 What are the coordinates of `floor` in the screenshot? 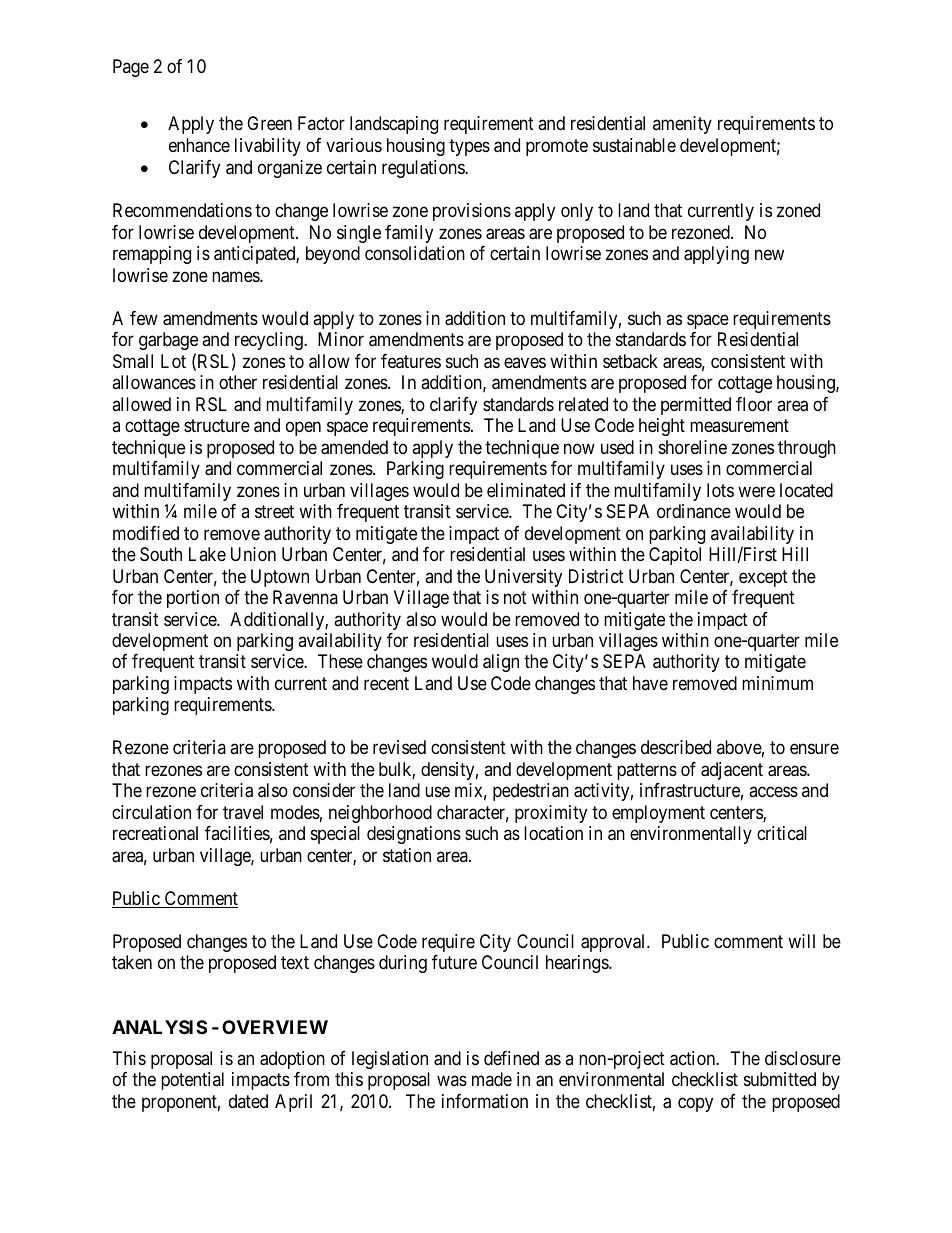 It's located at (754, 404).
